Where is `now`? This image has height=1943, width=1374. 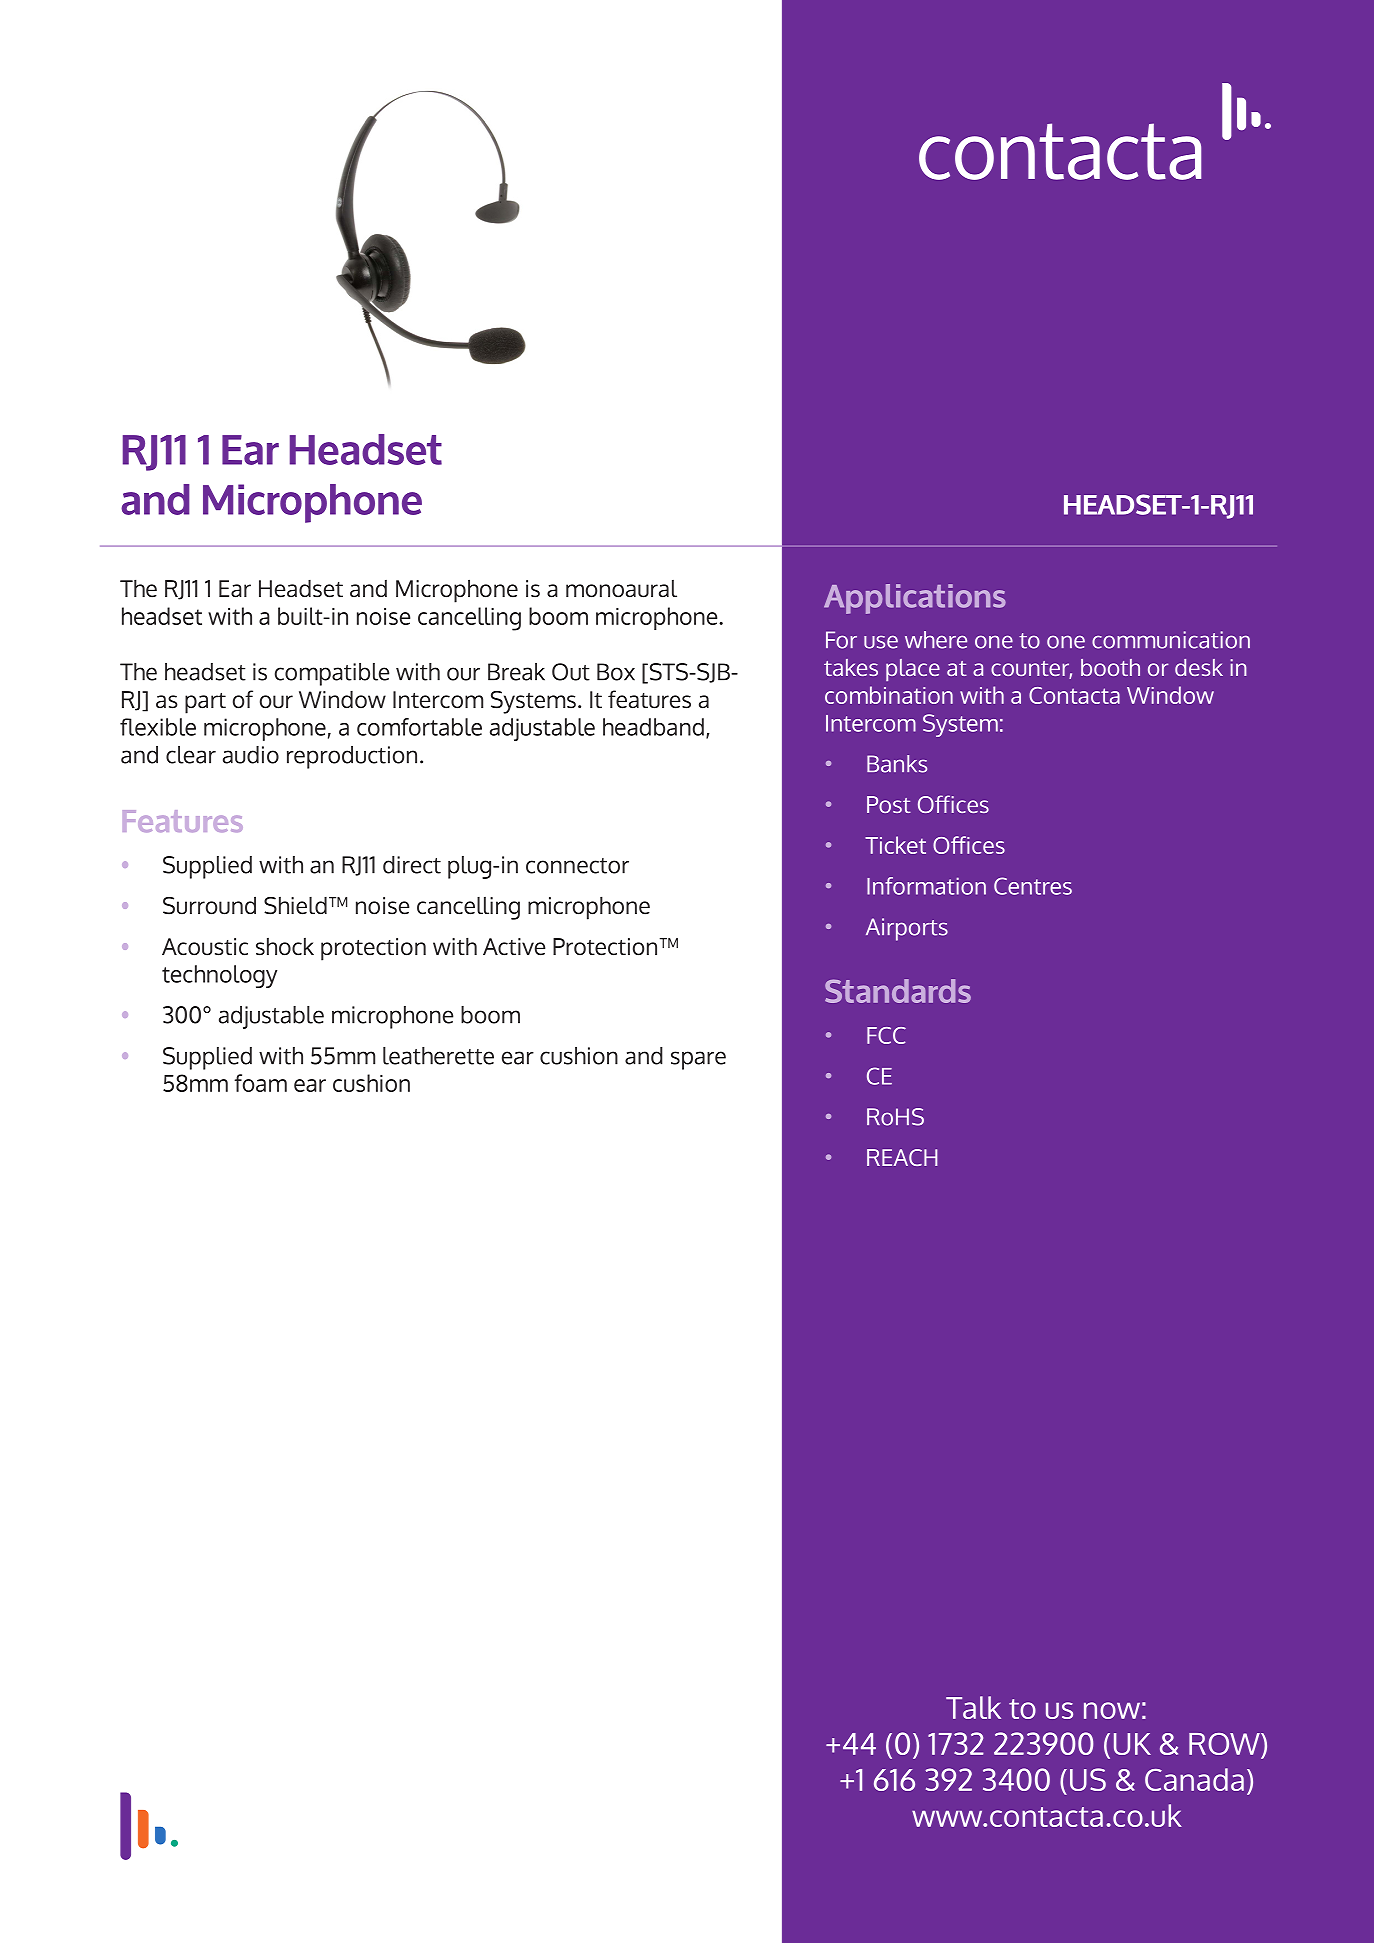
now is located at coordinates (1112, 1710).
